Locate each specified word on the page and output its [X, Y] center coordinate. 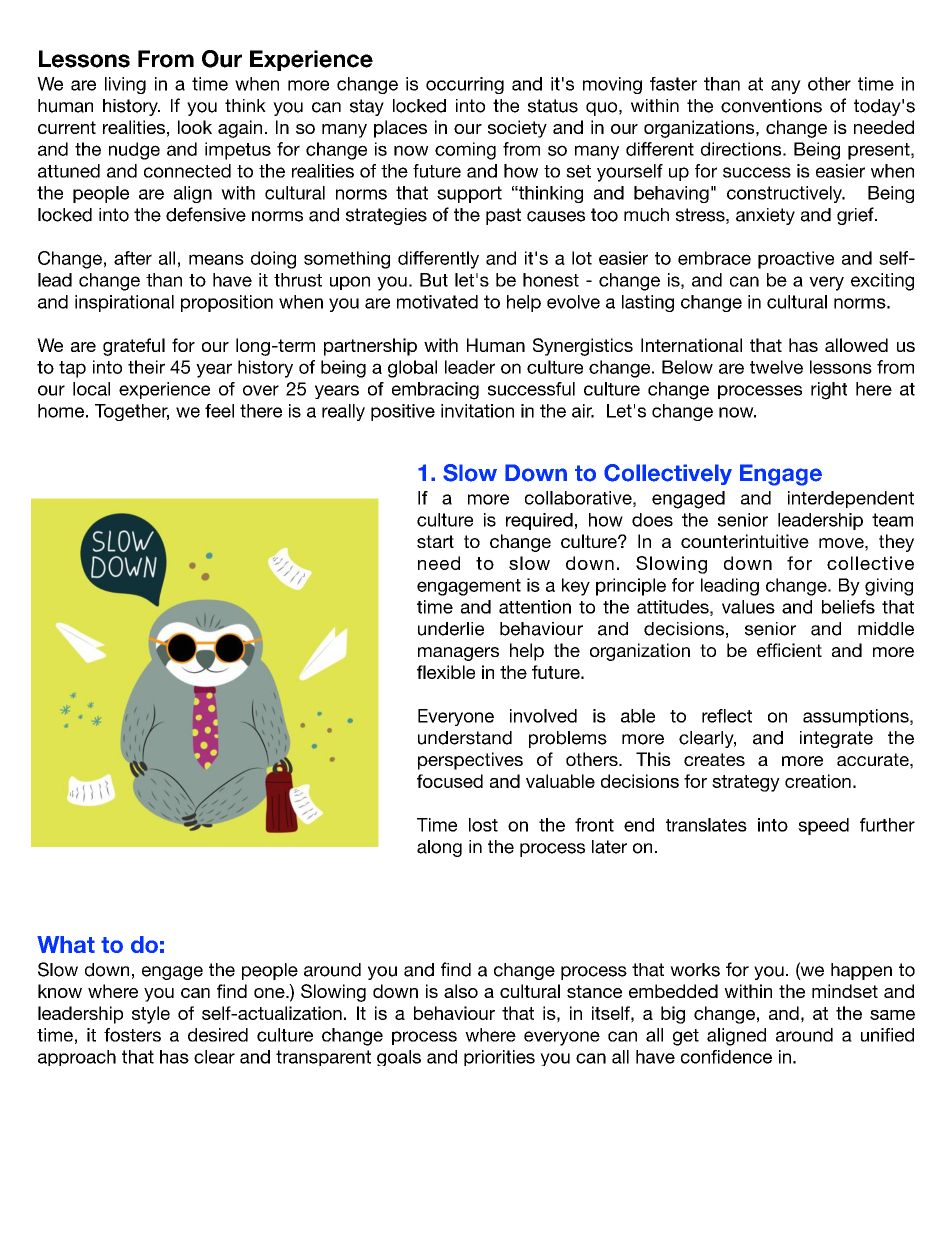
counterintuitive [745, 541]
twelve [776, 367]
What [66, 944]
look [195, 127]
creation [818, 781]
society [517, 129]
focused [450, 781]
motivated [437, 302]
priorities [499, 1058]
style [151, 1015]
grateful [134, 347]
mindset [845, 991]
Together [132, 412]
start [435, 541]
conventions [771, 106]
